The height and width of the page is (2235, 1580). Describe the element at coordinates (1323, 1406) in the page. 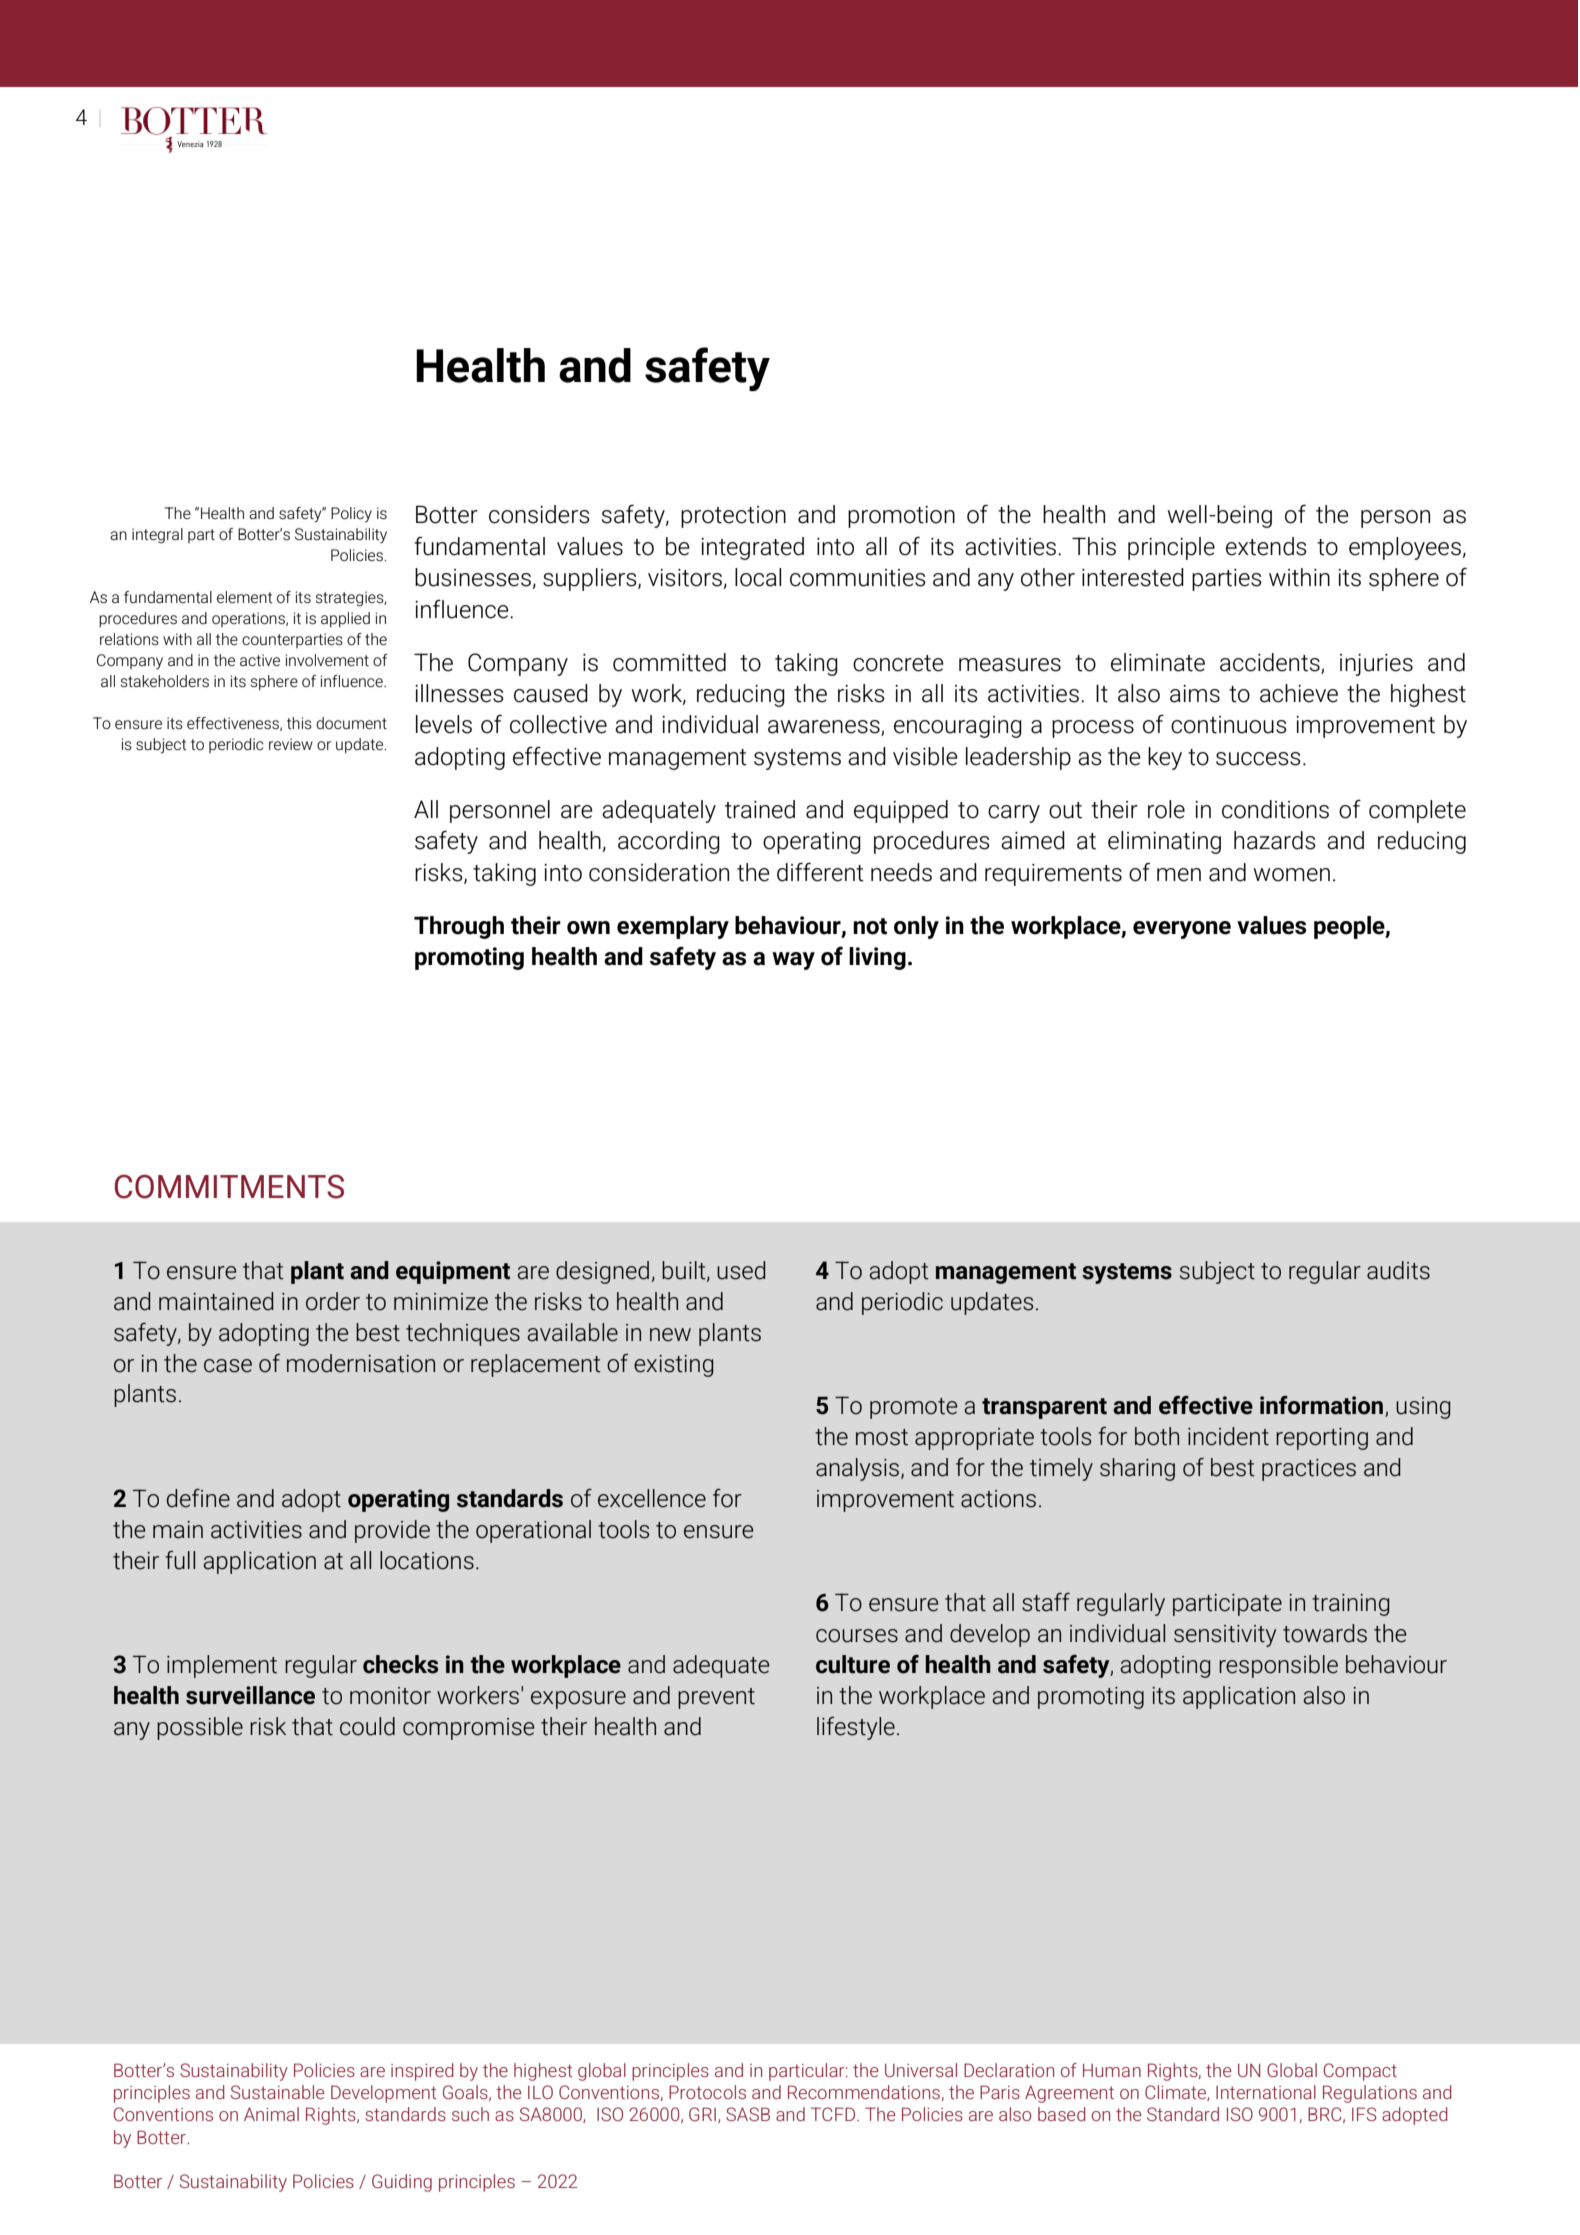

I see `information` at that location.
